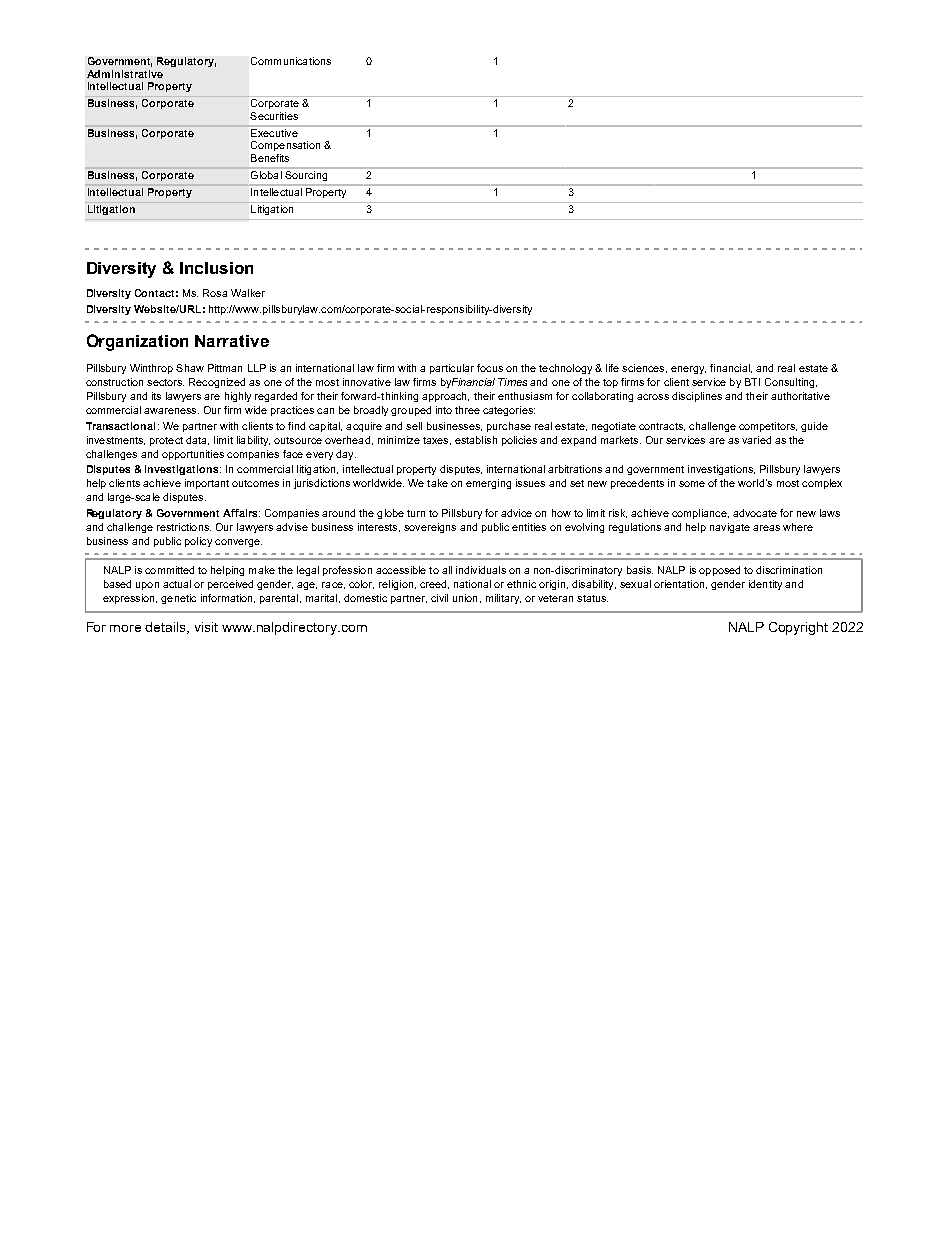  I want to click on focus, so click(490, 368).
